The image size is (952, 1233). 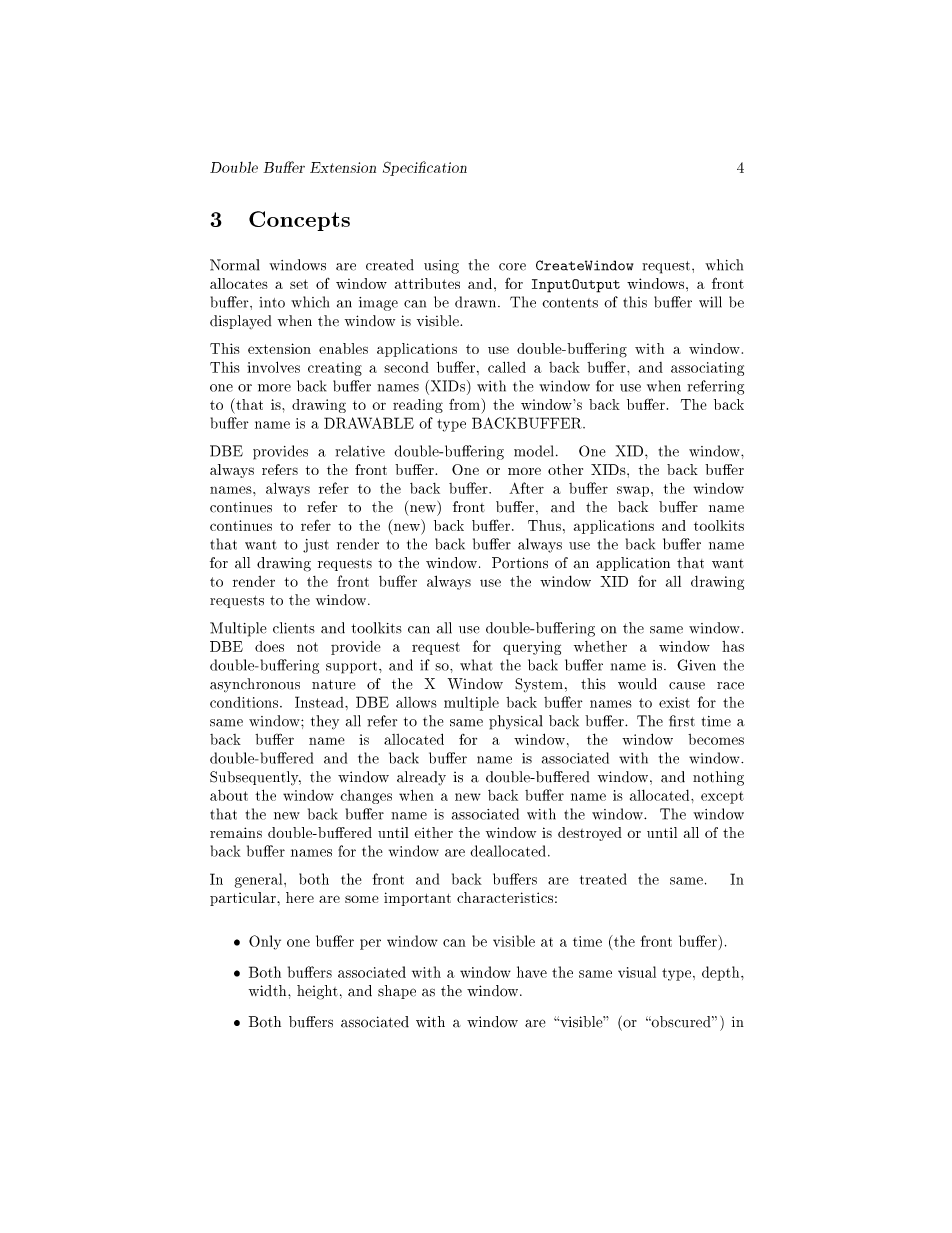 I want to click on physical, so click(x=515, y=722).
